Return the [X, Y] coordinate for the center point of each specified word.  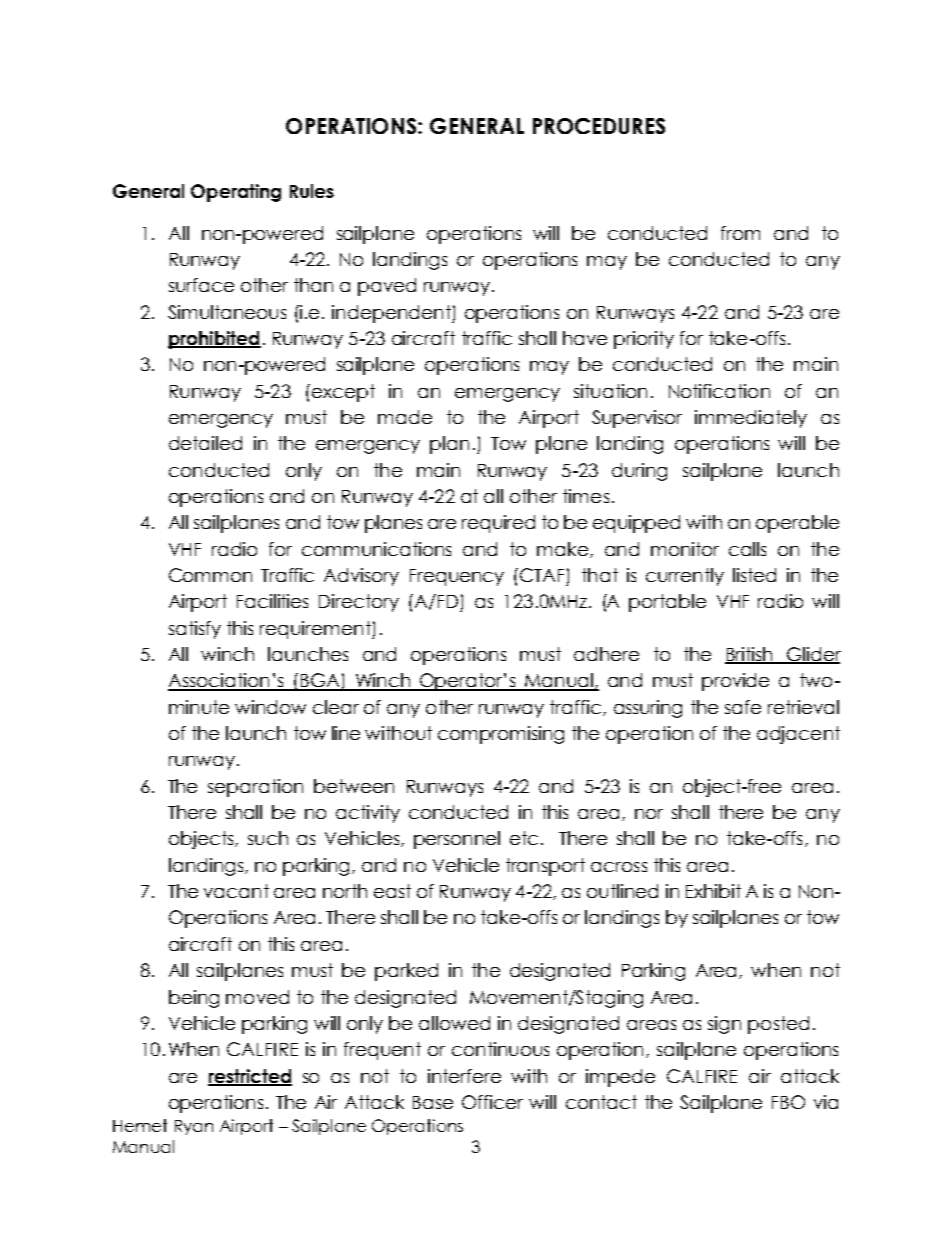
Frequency [457, 577]
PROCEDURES [599, 126]
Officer [492, 1102]
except [342, 393]
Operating [236, 193]
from [740, 233]
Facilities [272, 601]
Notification [719, 391]
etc [524, 838]
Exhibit [713, 891]
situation [610, 391]
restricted [250, 1077]
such [268, 838]
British [750, 655]
